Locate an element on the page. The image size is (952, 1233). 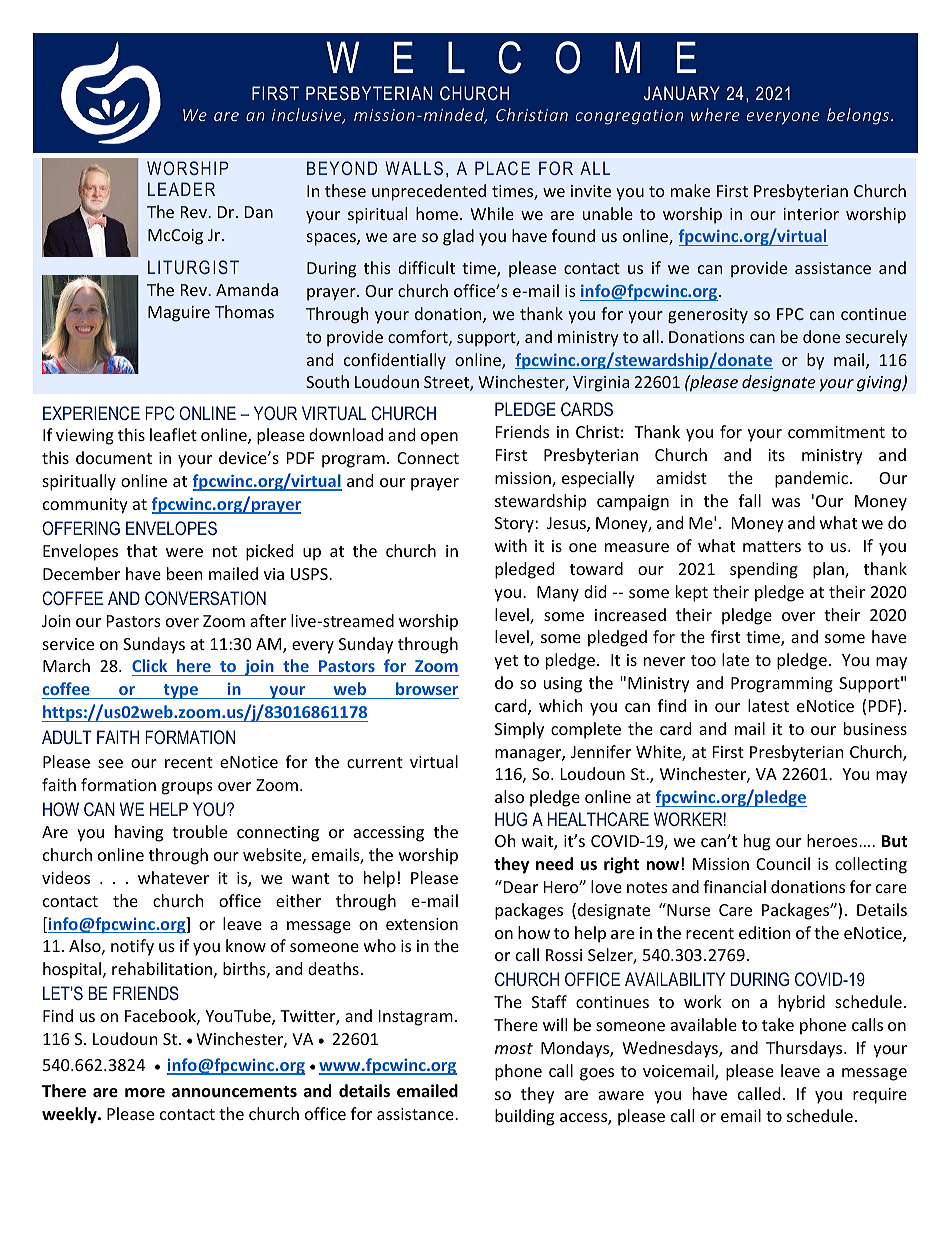
document is located at coordinates (114, 457).
